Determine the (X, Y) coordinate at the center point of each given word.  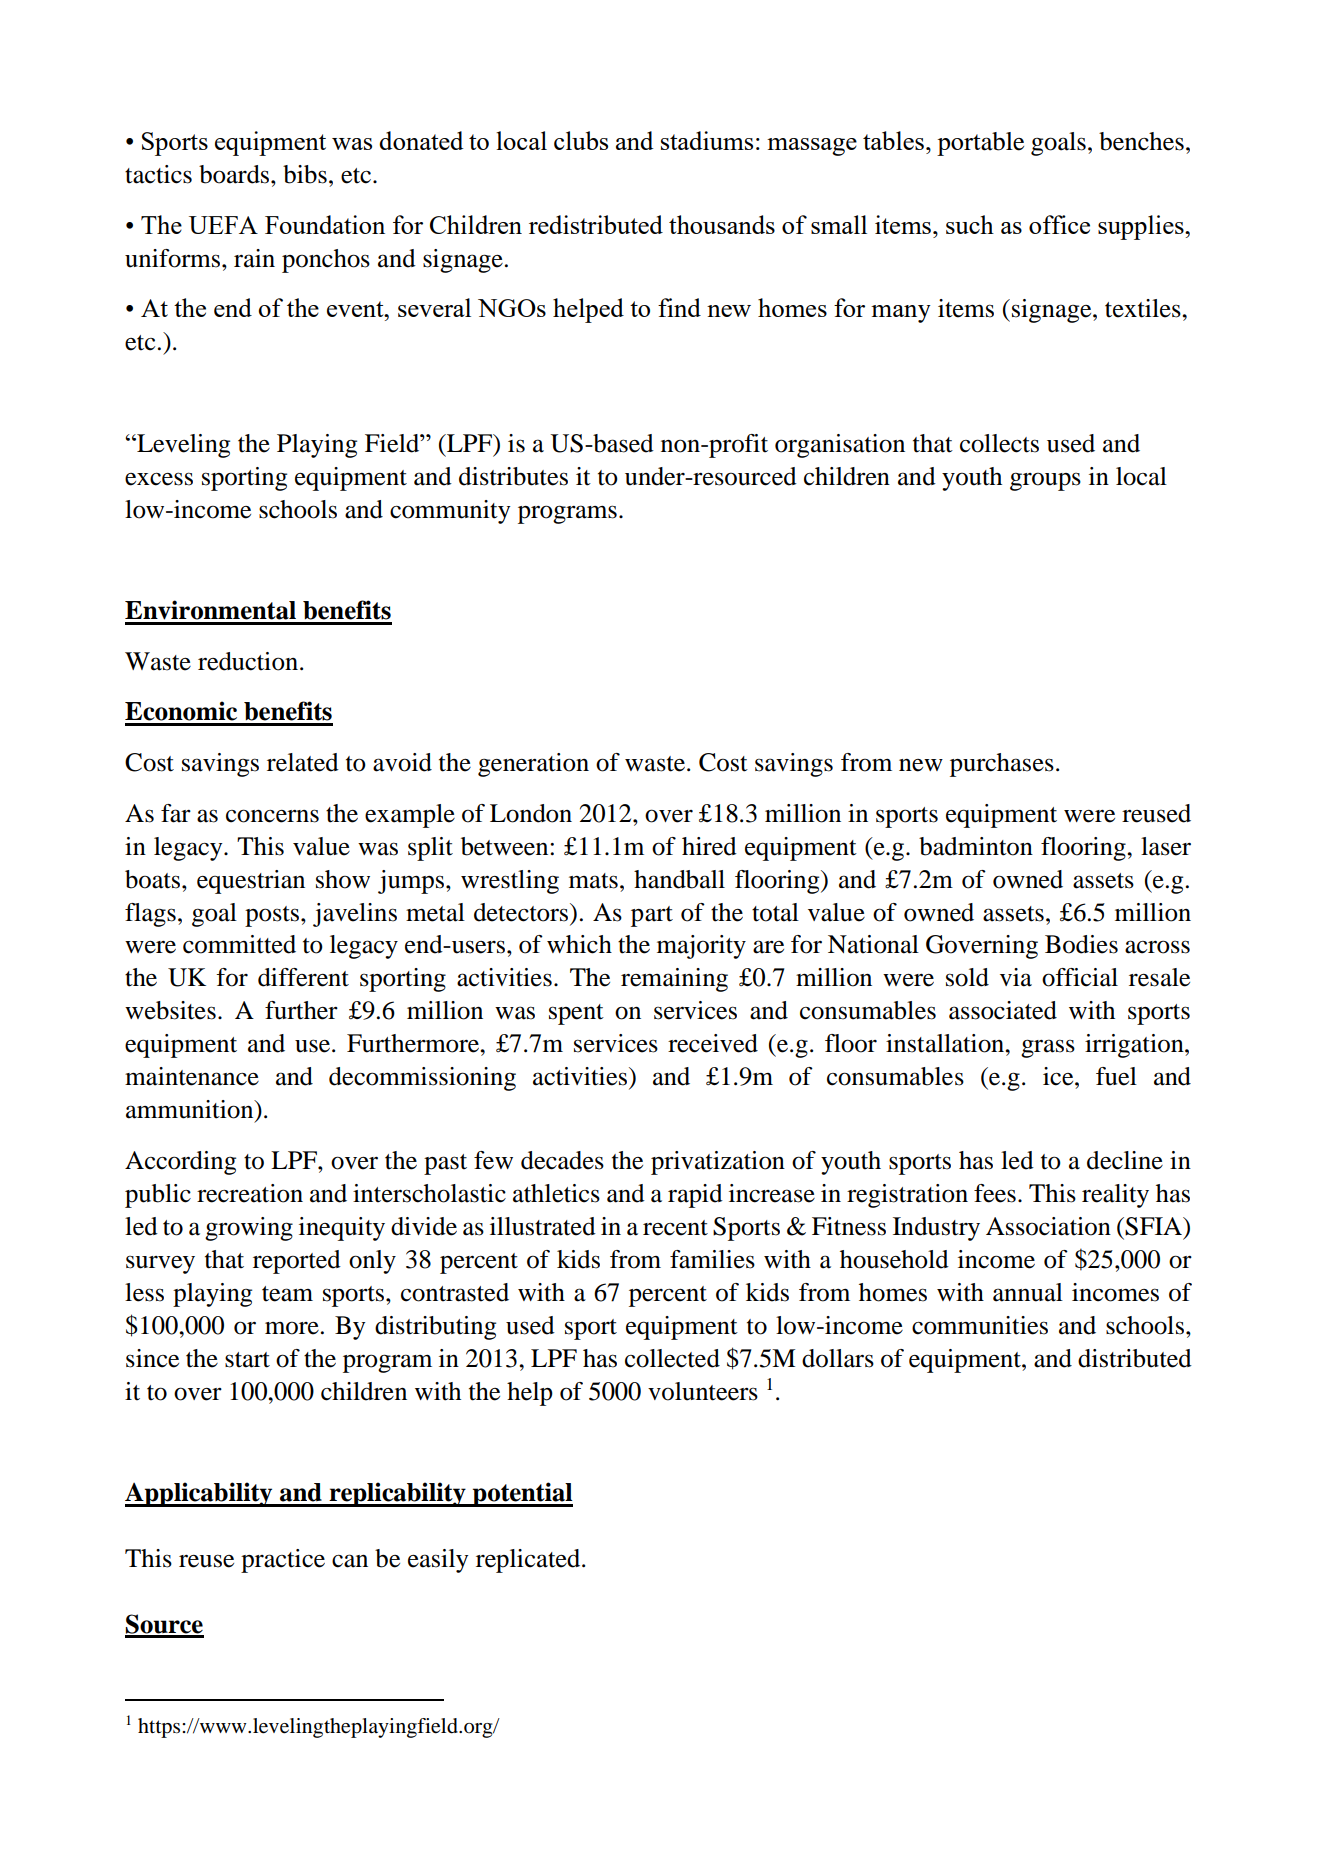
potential (522, 1494)
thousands (722, 224)
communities (980, 1325)
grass (1048, 1048)
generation (533, 765)
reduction (248, 661)
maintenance (192, 1076)
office (1059, 224)
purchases (1002, 765)
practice (283, 1561)
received (713, 1043)
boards (235, 174)
